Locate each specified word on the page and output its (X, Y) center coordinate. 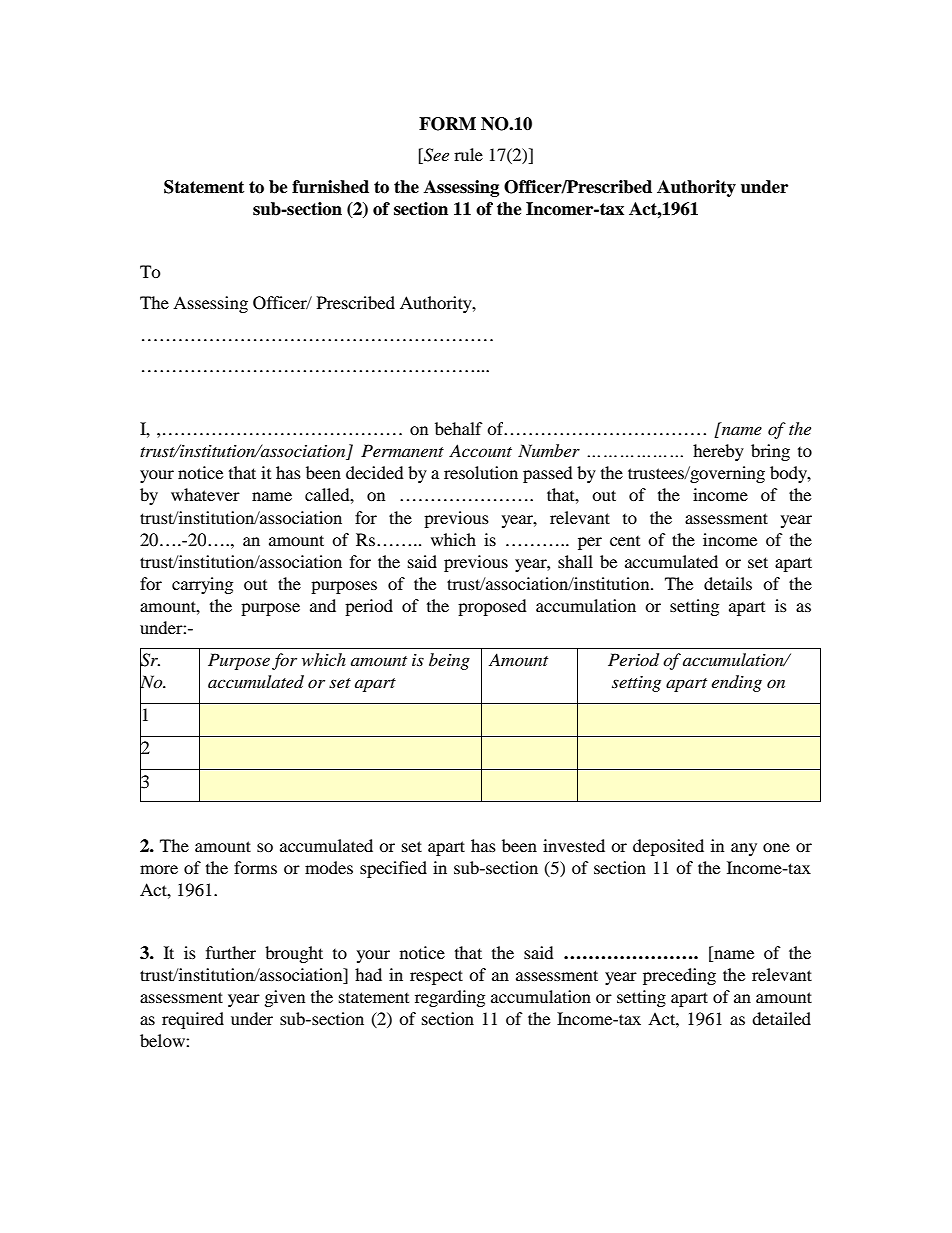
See (435, 156)
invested (574, 845)
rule (468, 154)
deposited (668, 847)
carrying (202, 585)
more (159, 869)
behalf (459, 428)
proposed (492, 607)
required (193, 1020)
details (728, 583)
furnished (330, 187)
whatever (205, 494)
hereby (718, 452)
